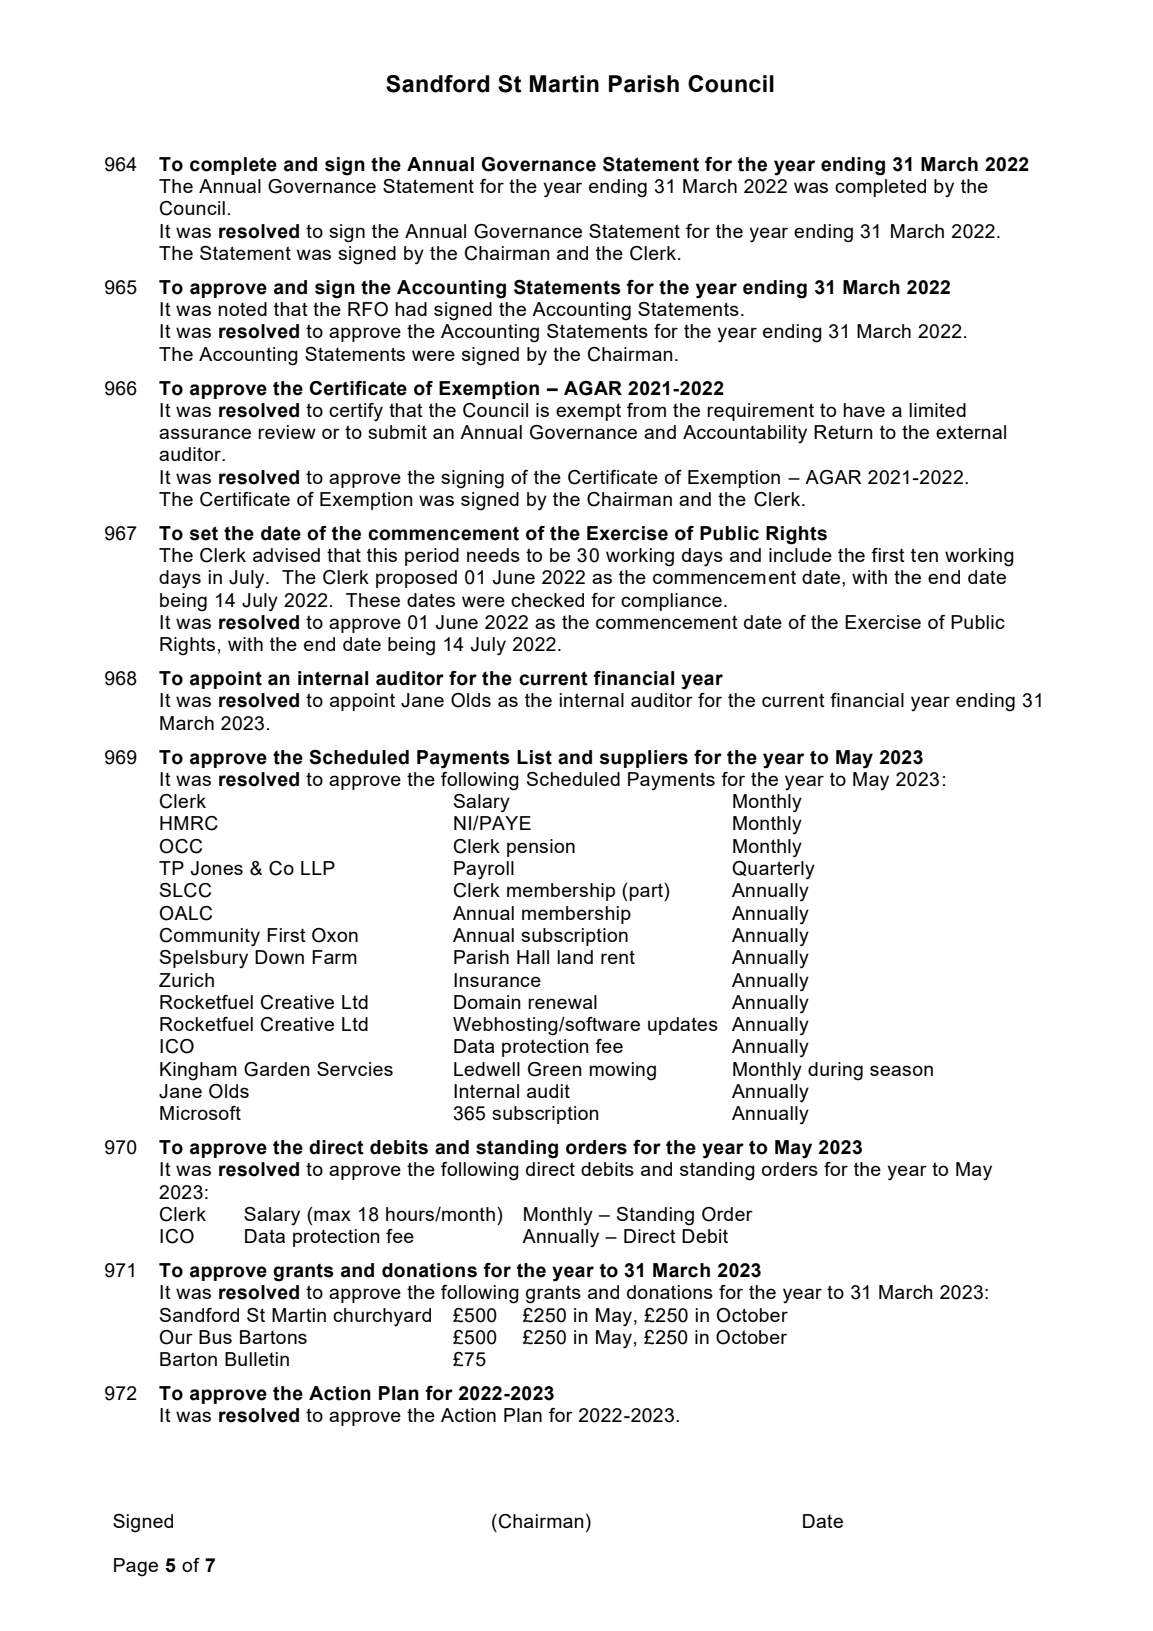  I want to click on Hall, so click(533, 957).
